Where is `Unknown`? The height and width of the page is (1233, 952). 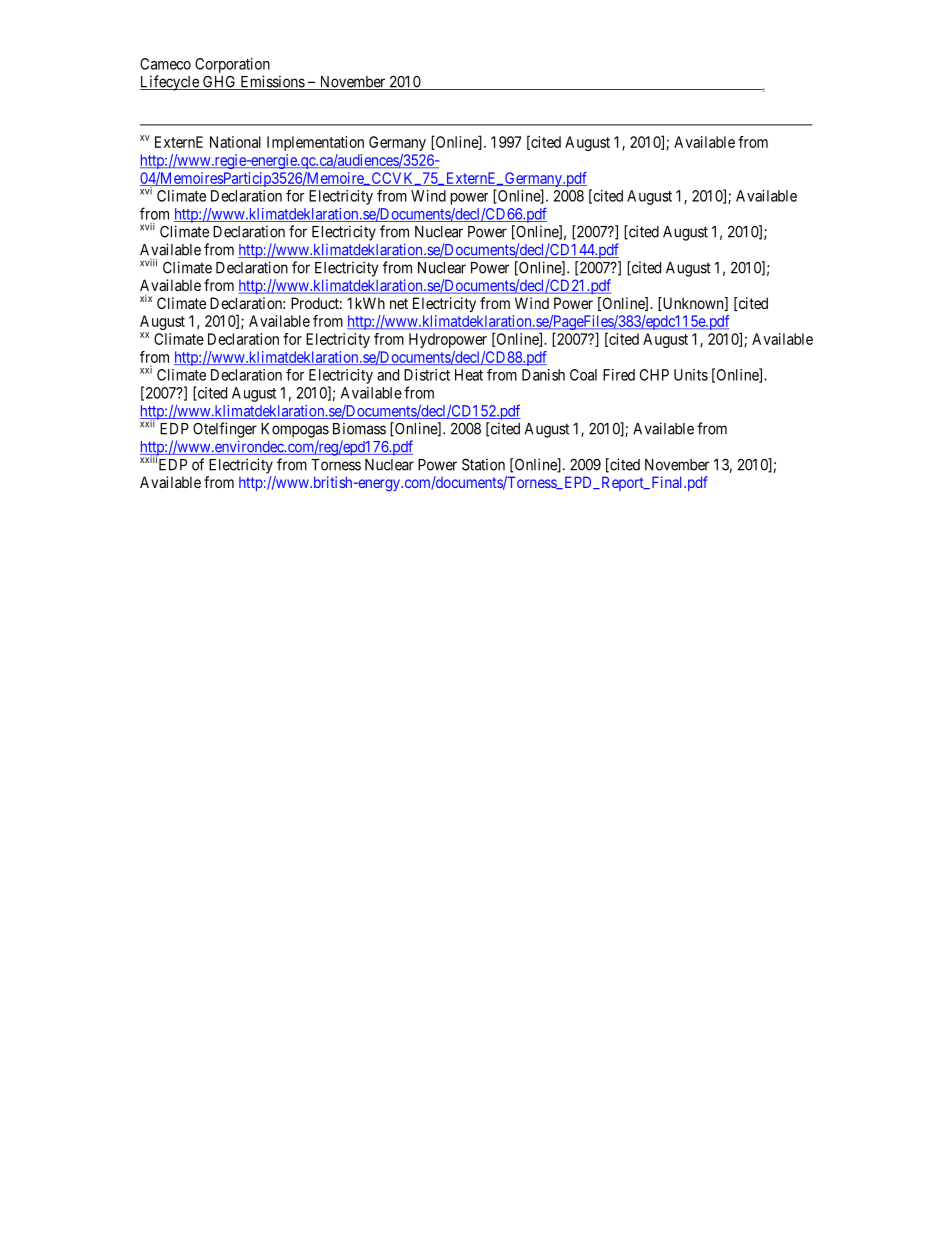 Unknown is located at coordinates (693, 304).
